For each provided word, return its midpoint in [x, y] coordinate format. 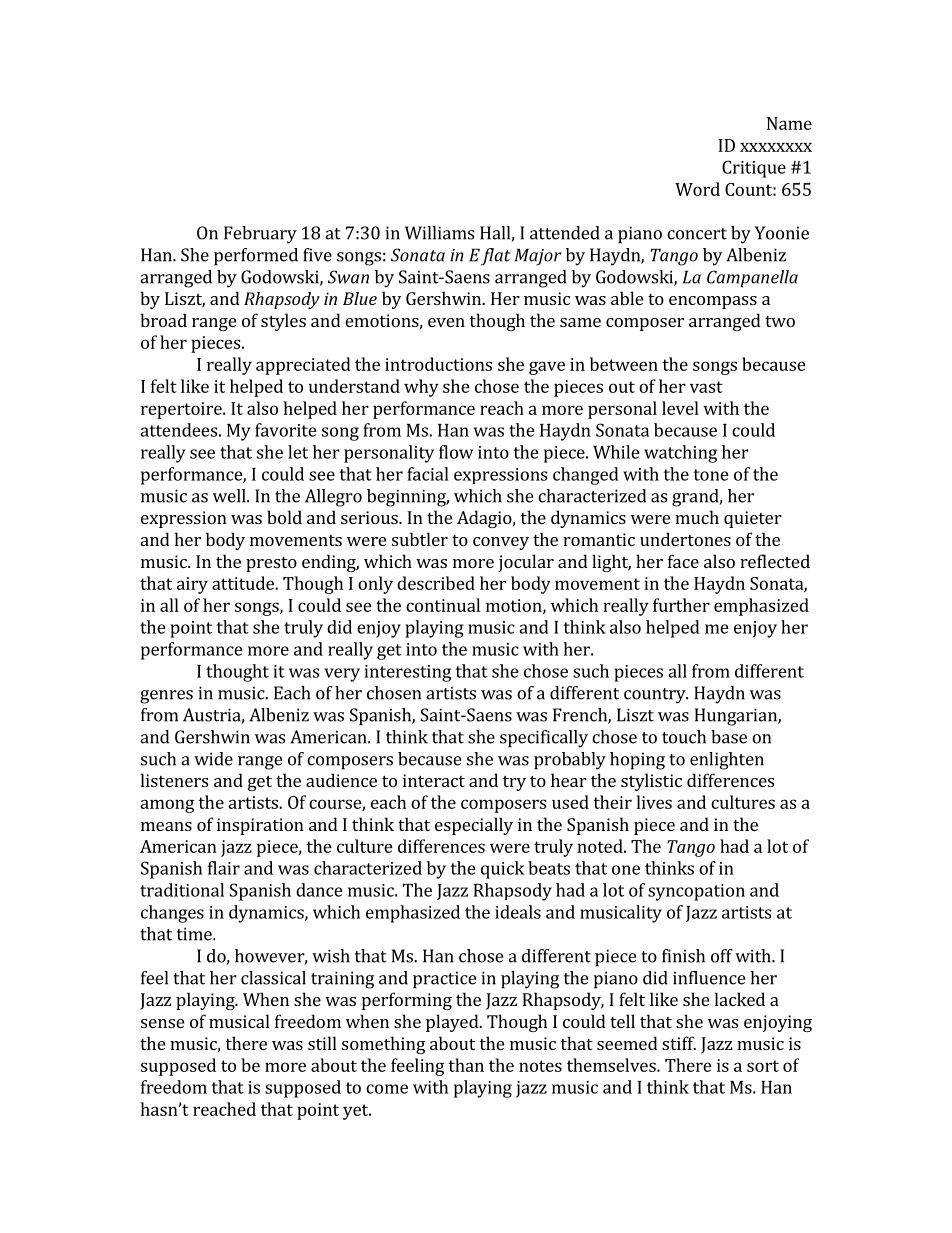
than [466, 1065]
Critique [754, 169]
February [260, 235]
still [322, 1043]
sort [763, 1066]
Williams [439, 233]
